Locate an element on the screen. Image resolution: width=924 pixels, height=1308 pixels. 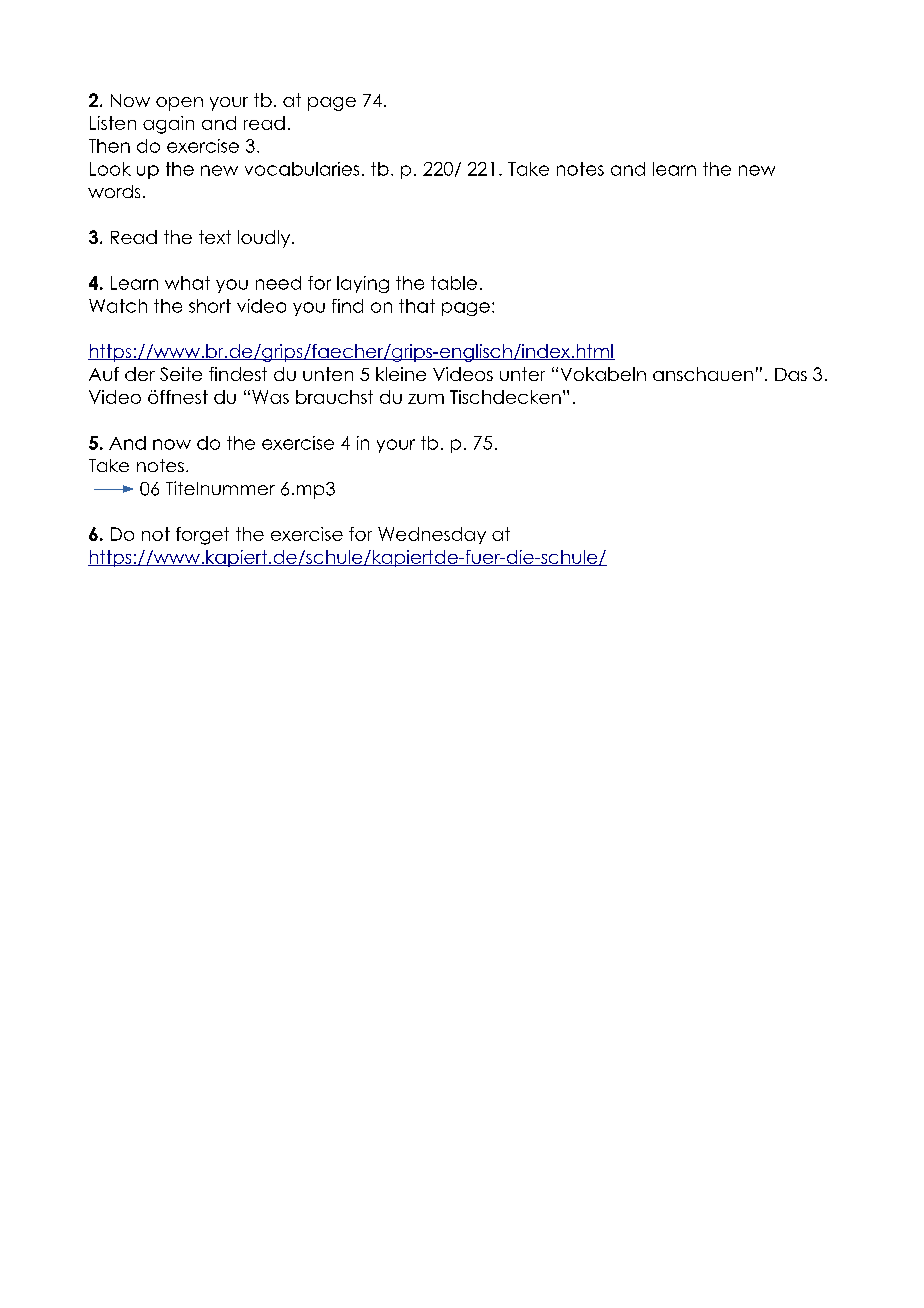
vocabularies is located at coordinates (302, 169).
